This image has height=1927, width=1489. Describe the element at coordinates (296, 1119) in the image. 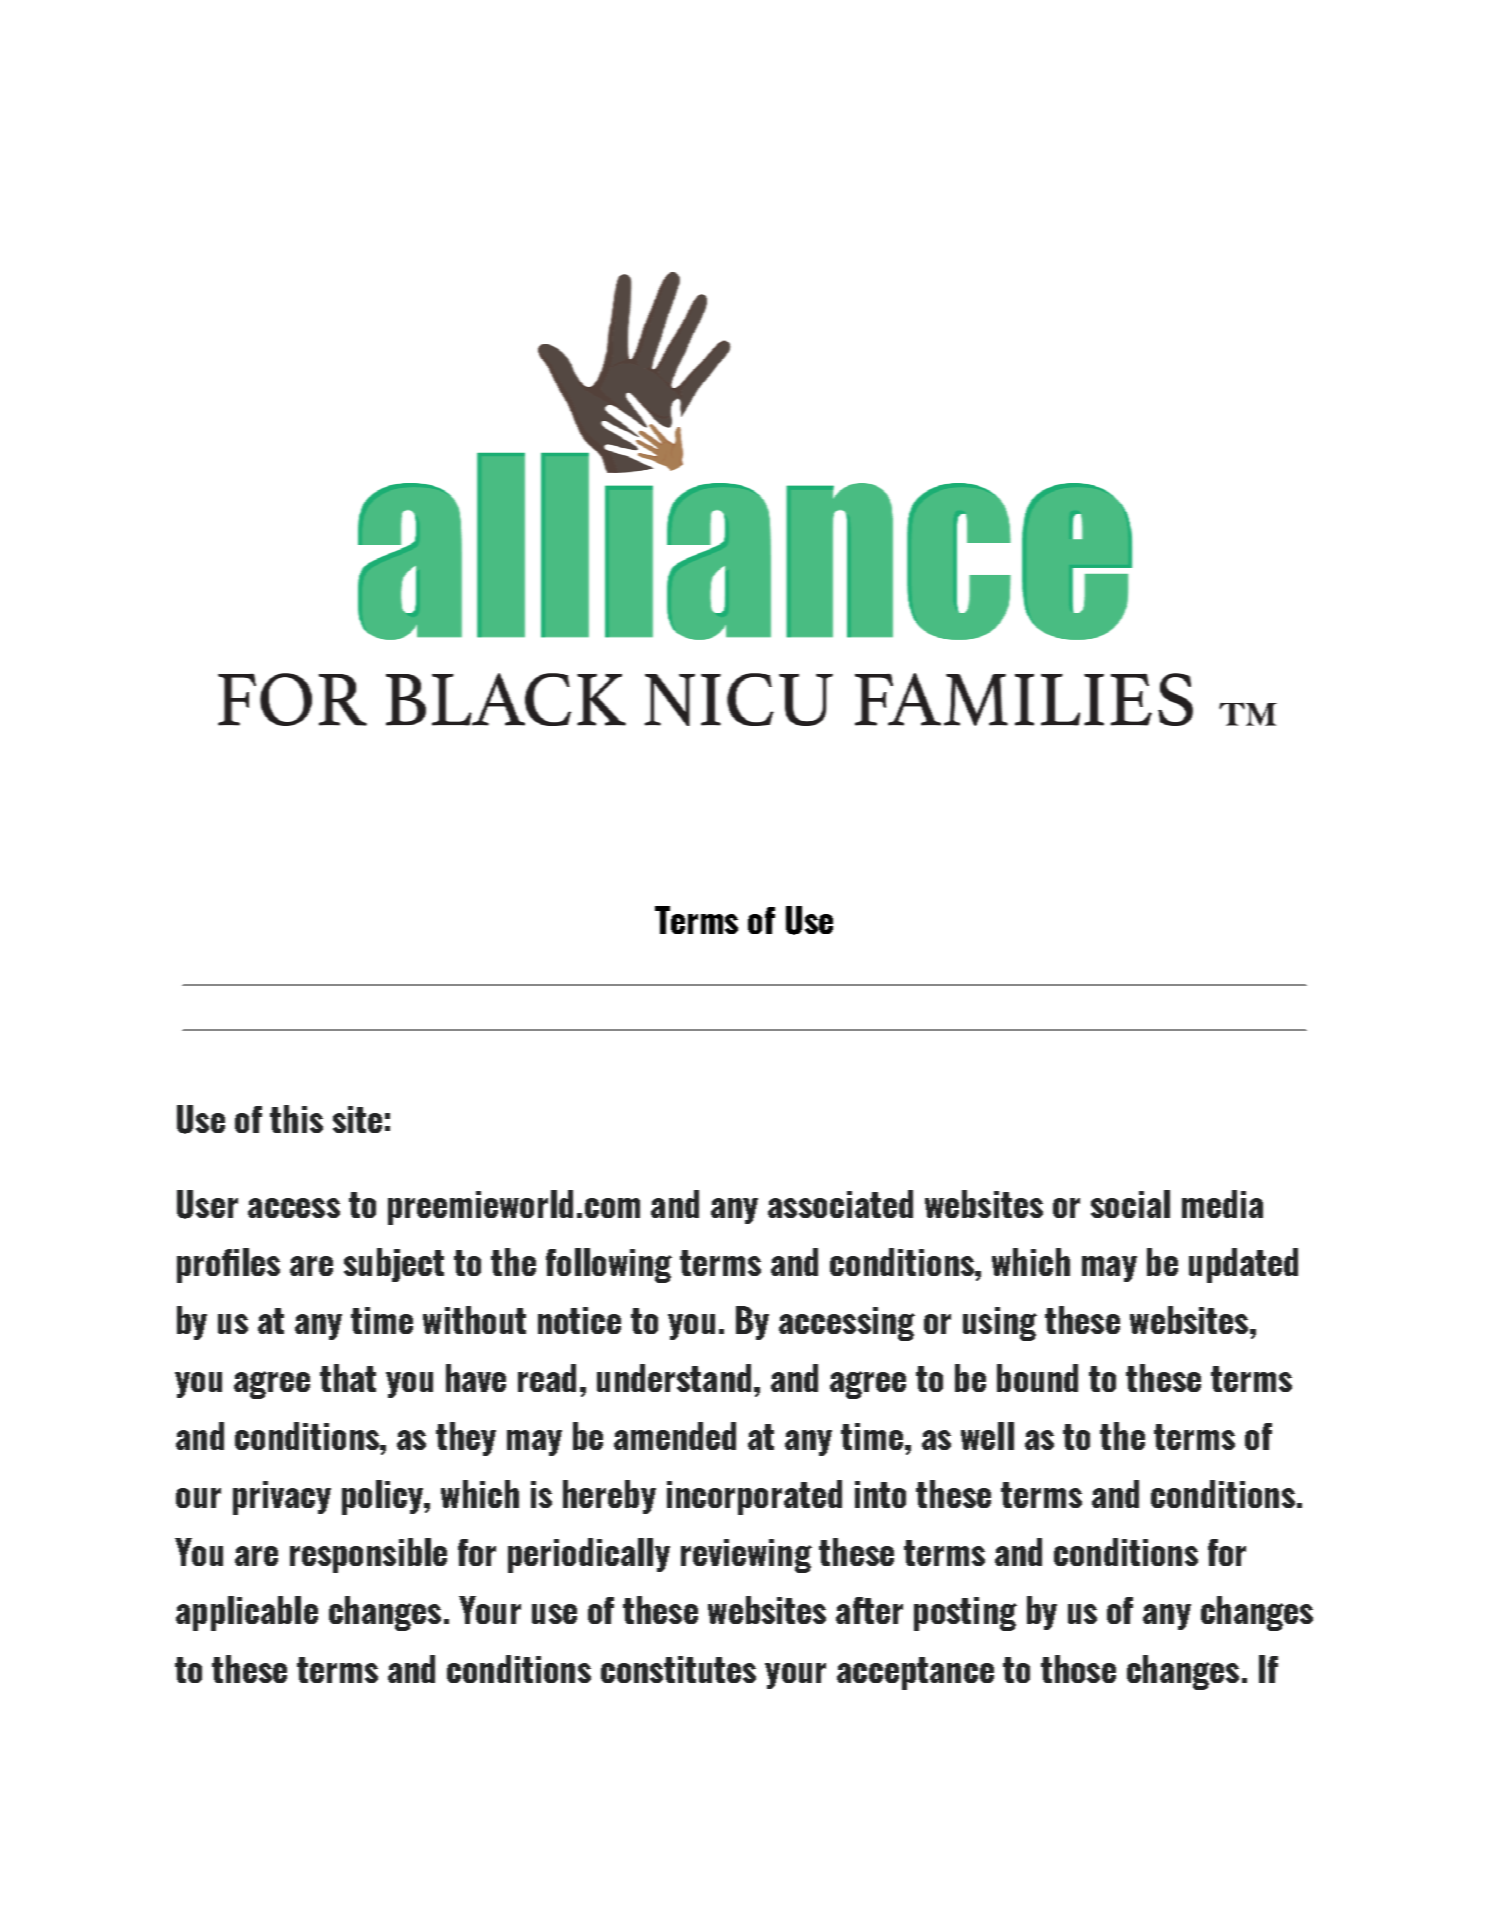

I see `this` at that location.
